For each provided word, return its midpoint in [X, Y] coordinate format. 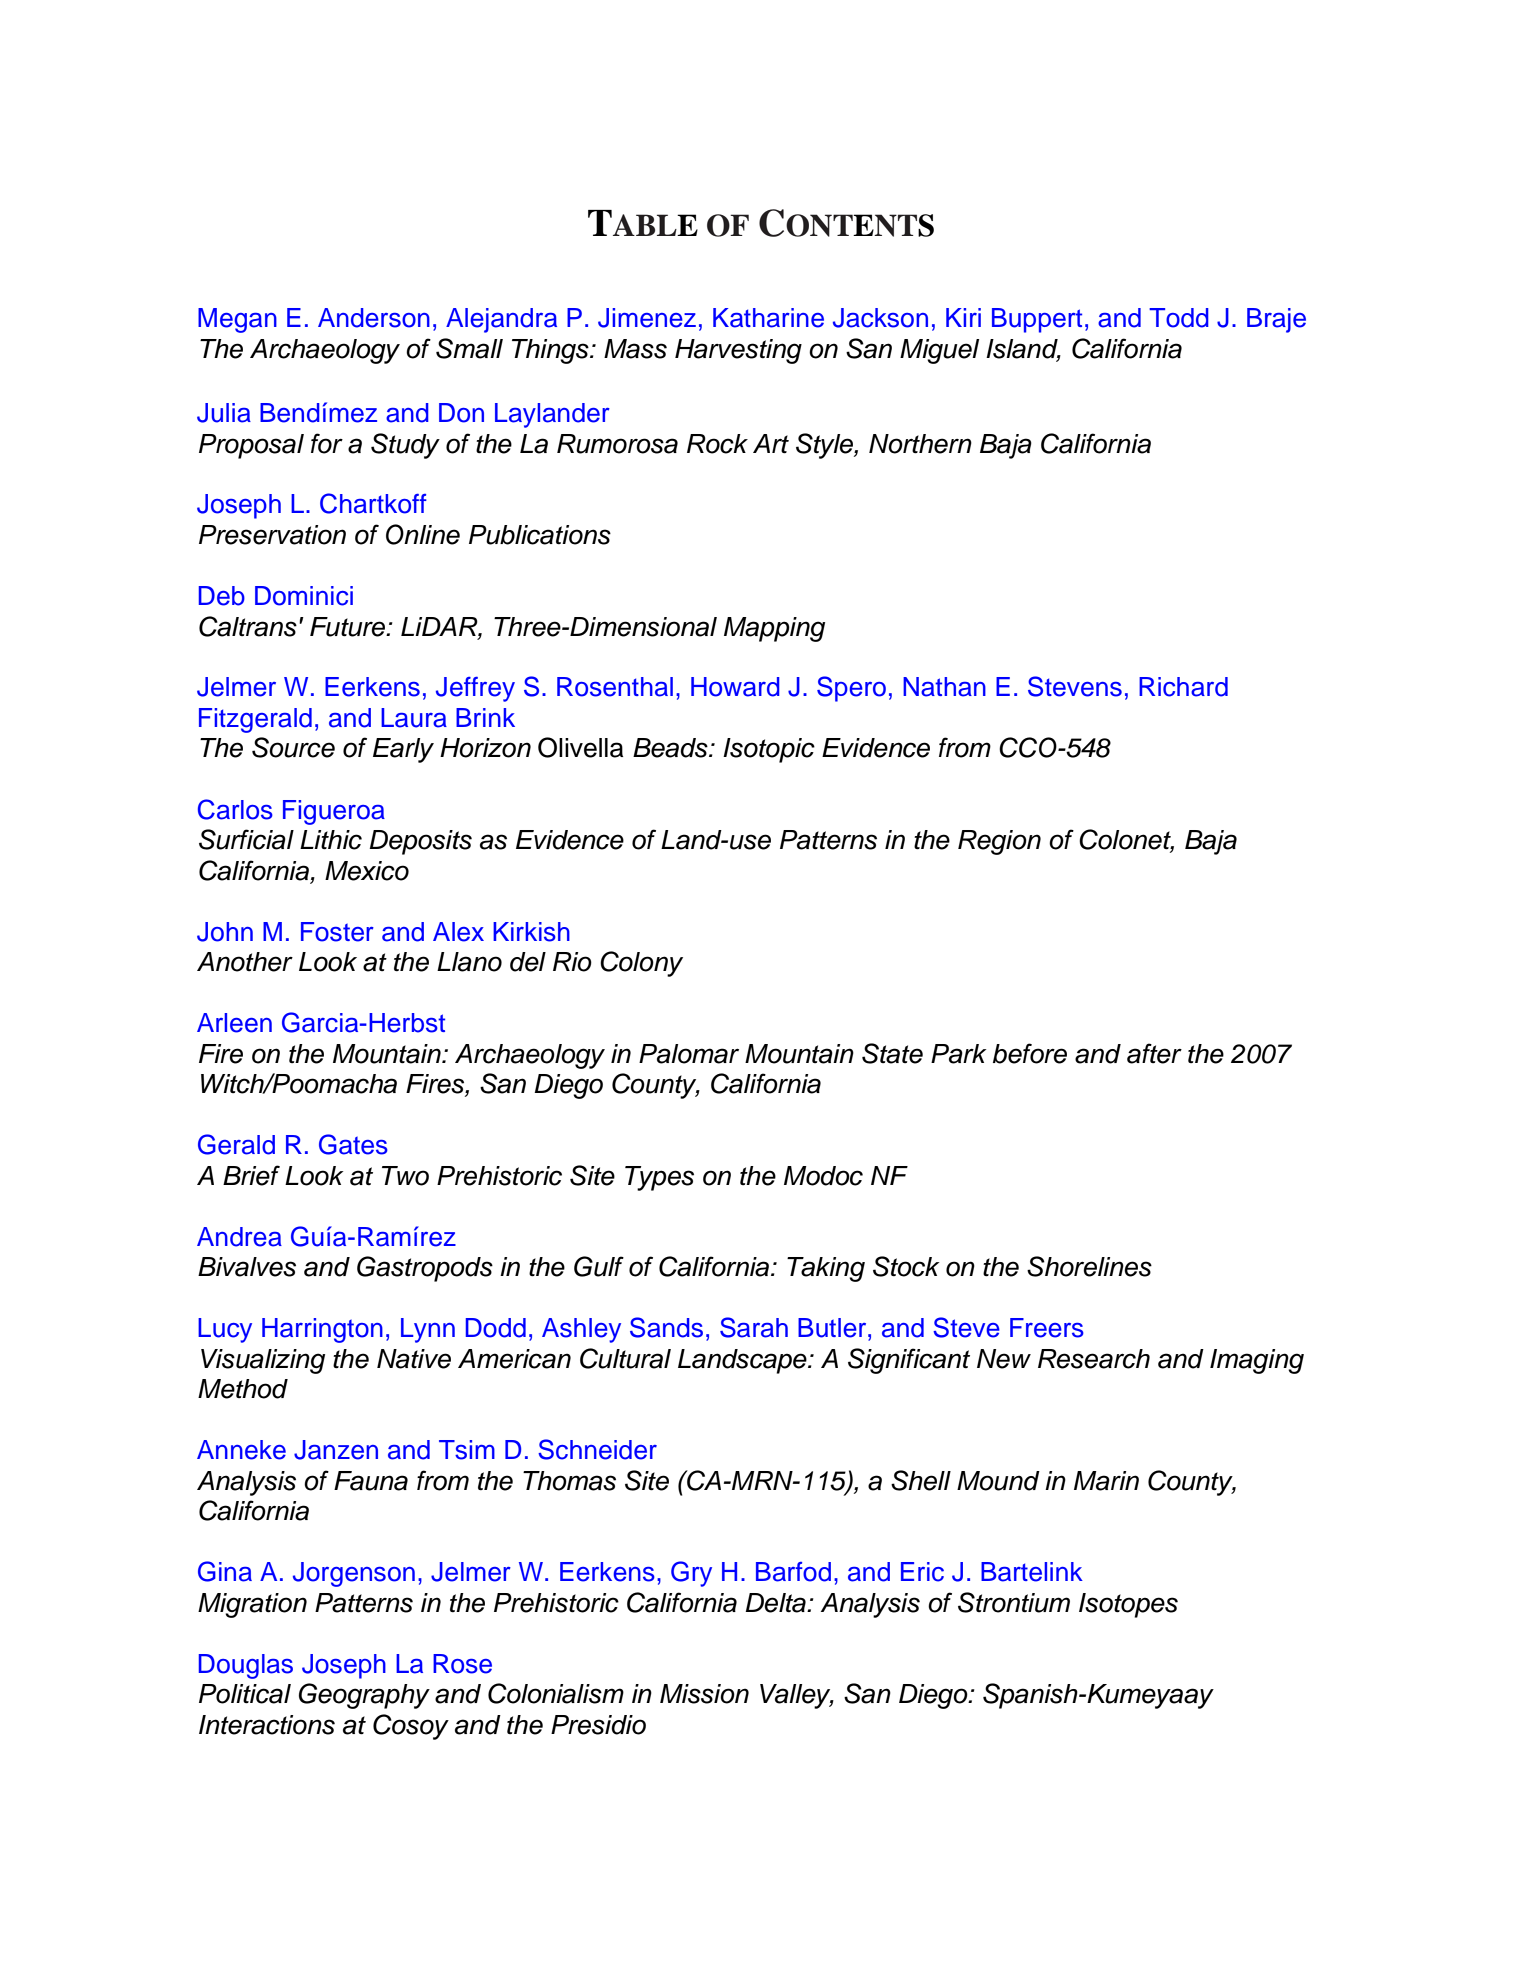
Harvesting [738, 351]
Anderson [374, 318]
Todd [1179, 318]
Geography [364, 1696]
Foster [337, 932]
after [1154, 1053]
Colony [641, 964]
